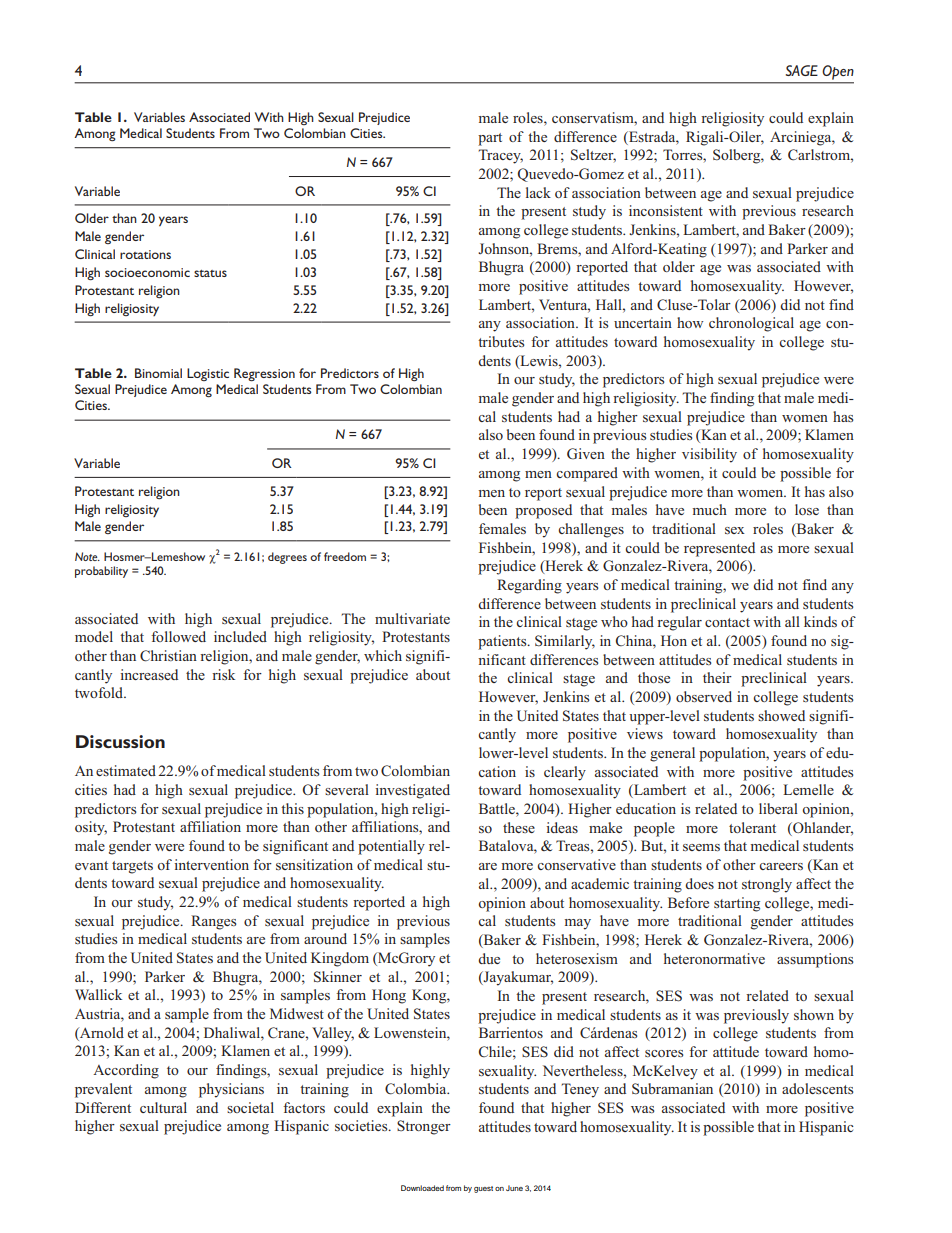 This image has height=1233, width=952. What do you see at coordinates (120, 741) in the image?
I see `Discussion` at bounding box center [120, 741].
